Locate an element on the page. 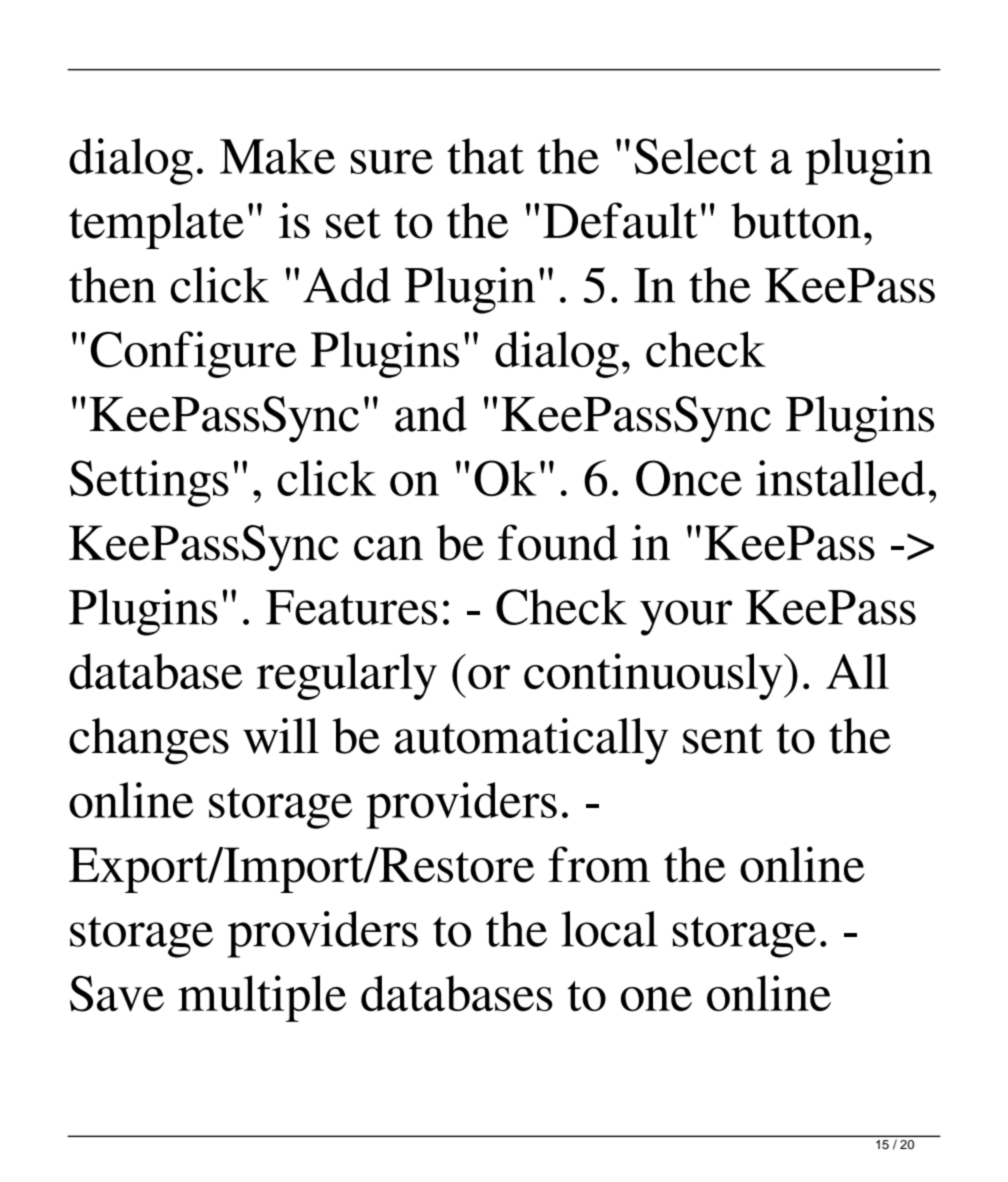  that is located at coordinates (485, 156).
